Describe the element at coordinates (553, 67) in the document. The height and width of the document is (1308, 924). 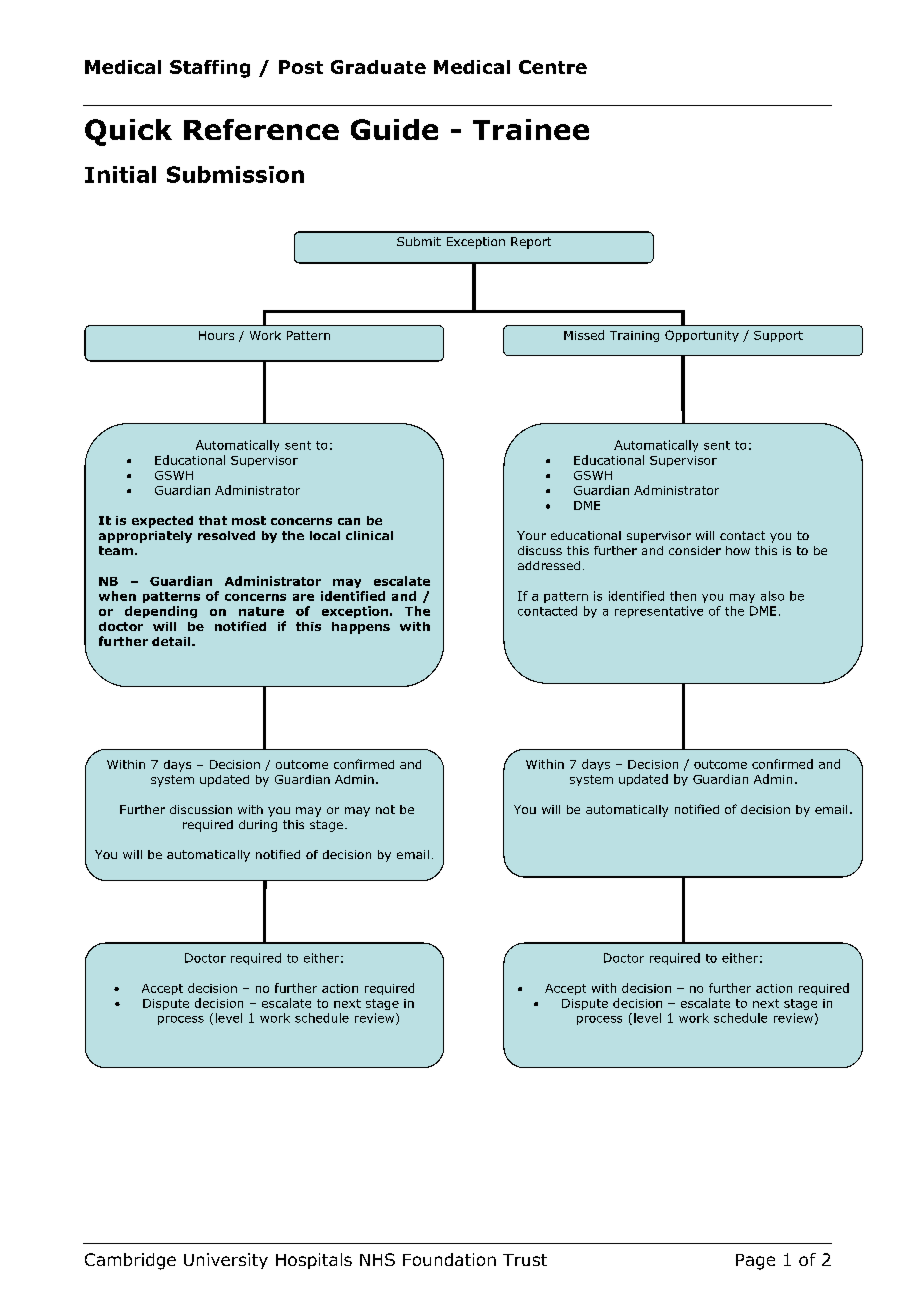
I see `Centre` at that location.
